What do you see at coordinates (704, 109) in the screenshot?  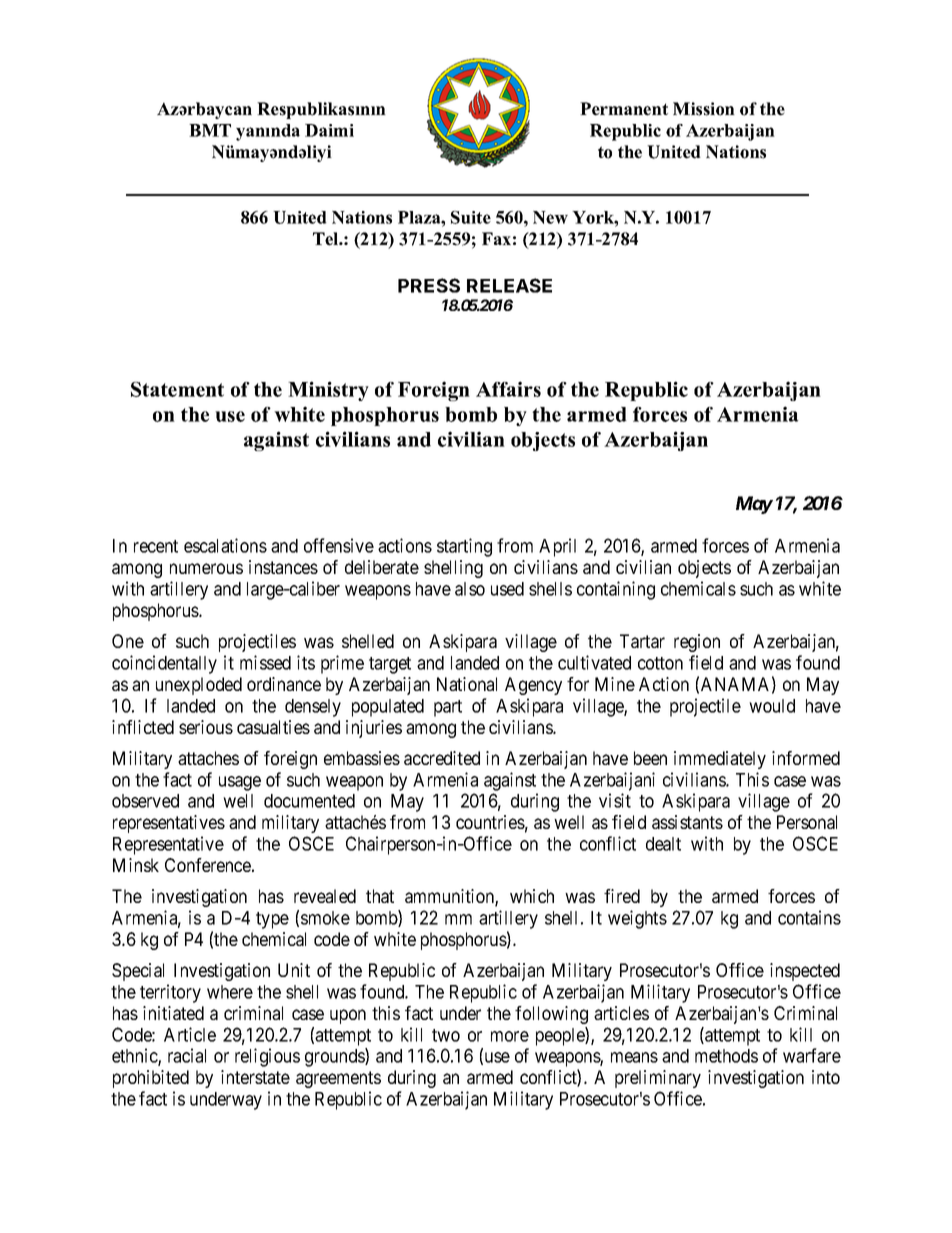 I see `Mission` at bounding box center [704, 109].
